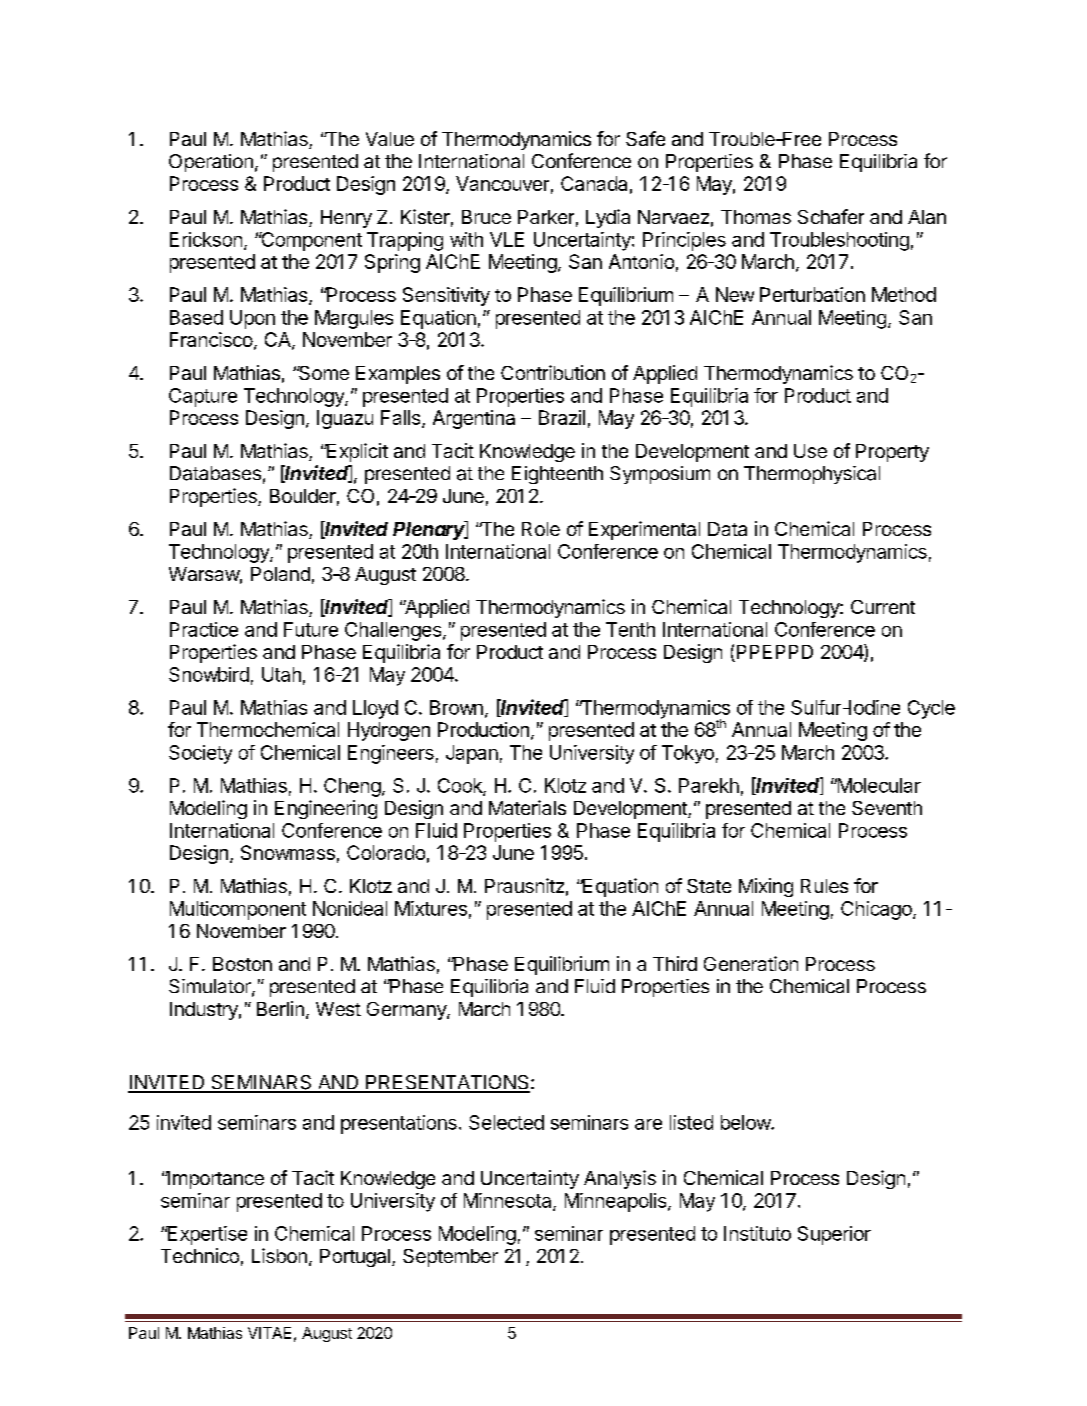 The width and height of the screenshot is (1087, 1406). What do you see at coordinates (211, 163) in the screenshot?
I see `Operation` at bounding box center [211, 163].
